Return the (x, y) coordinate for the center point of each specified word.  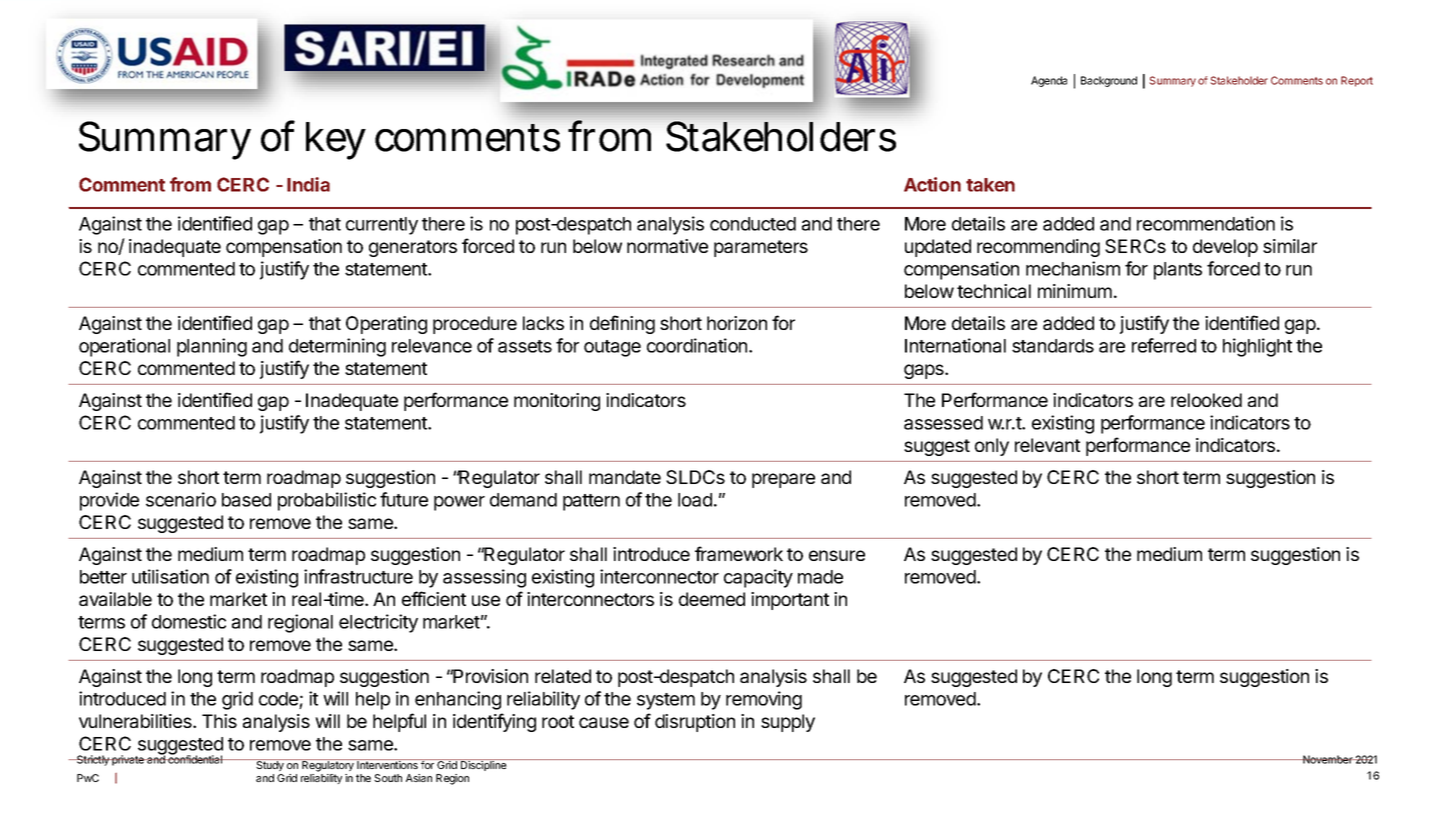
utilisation (170, 576)
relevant (1047, 445)
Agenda (1049, 81)
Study (270, 765)
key (336, 141)
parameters (761, 248)
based (246, 500)
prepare (783, 480)
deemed (712, 599)
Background (1109, 81)
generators (413, 248)
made (820, 577)
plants (1178, 271)
